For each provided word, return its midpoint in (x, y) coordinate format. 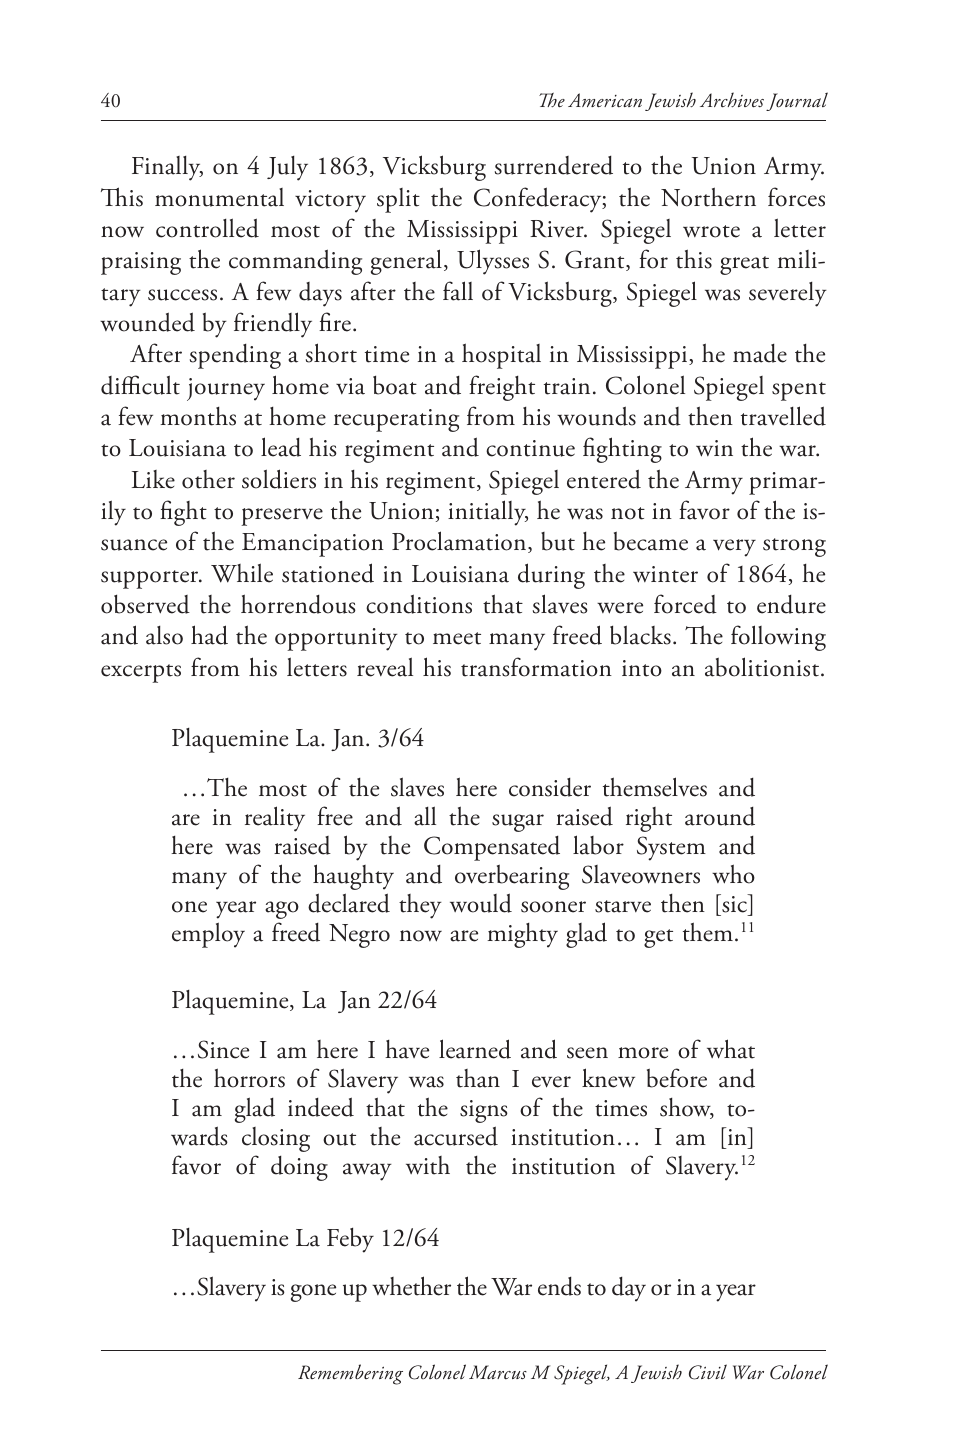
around (720, 816)
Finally (167, 168)
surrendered (554, 165)
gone (313, 1293)
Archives (732, 100)
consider (550, 787)
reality (275, 819)
